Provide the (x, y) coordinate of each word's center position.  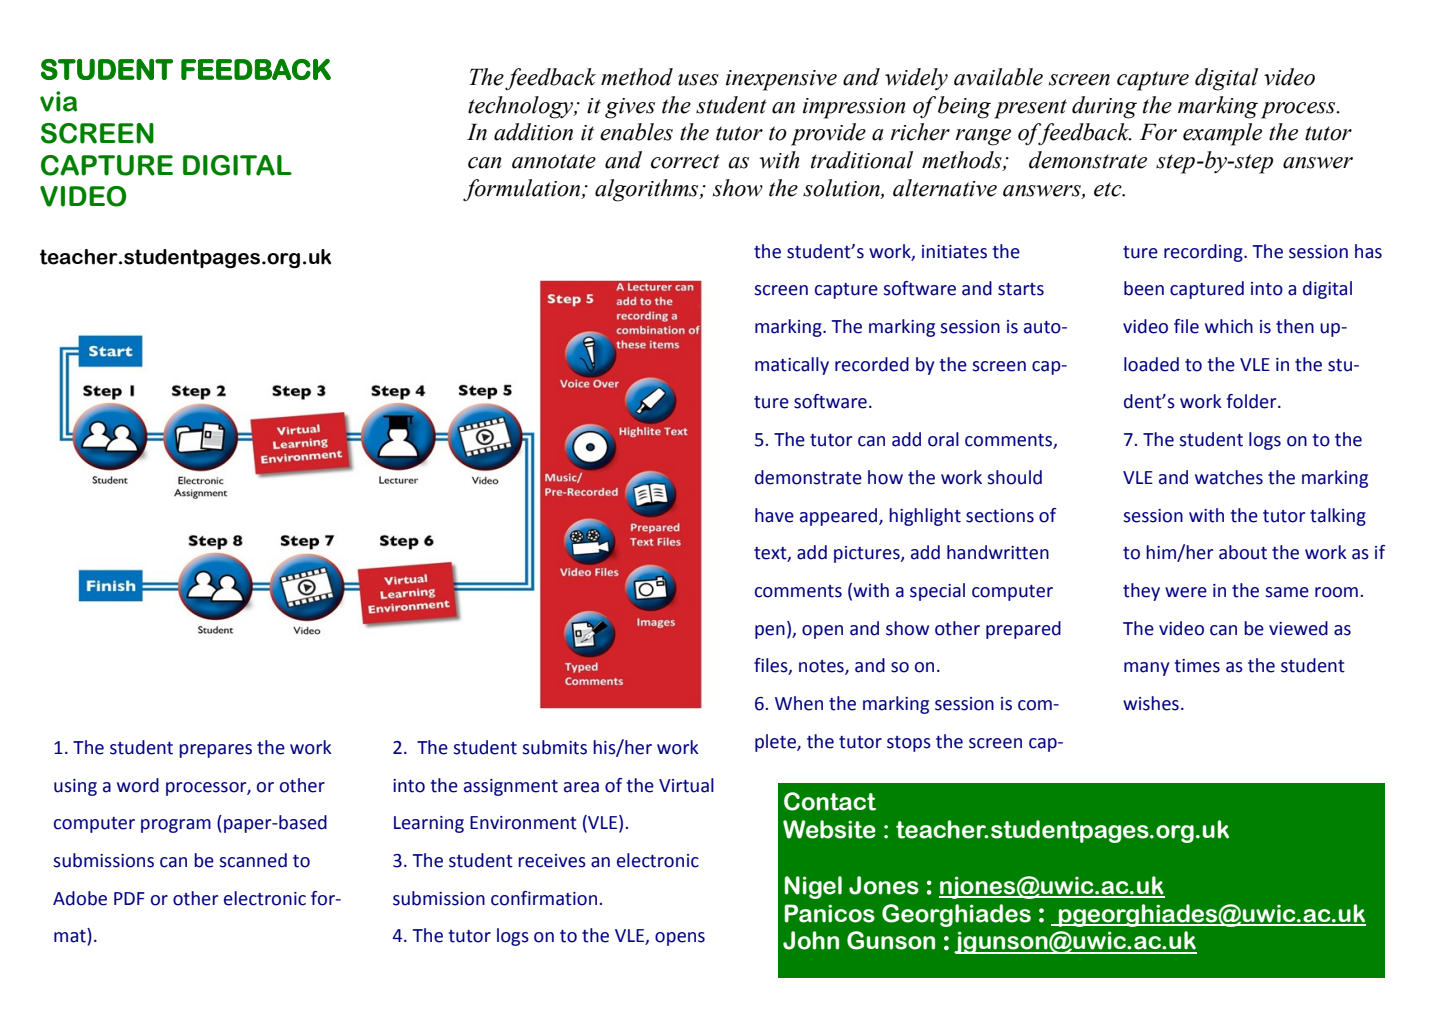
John (811, 940)
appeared (840, 517)
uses (698, 80)
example (1222, 134)
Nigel (813, 887)
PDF (129, 898)
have (774, 515)
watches (1229, 477)
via (58, 101)
